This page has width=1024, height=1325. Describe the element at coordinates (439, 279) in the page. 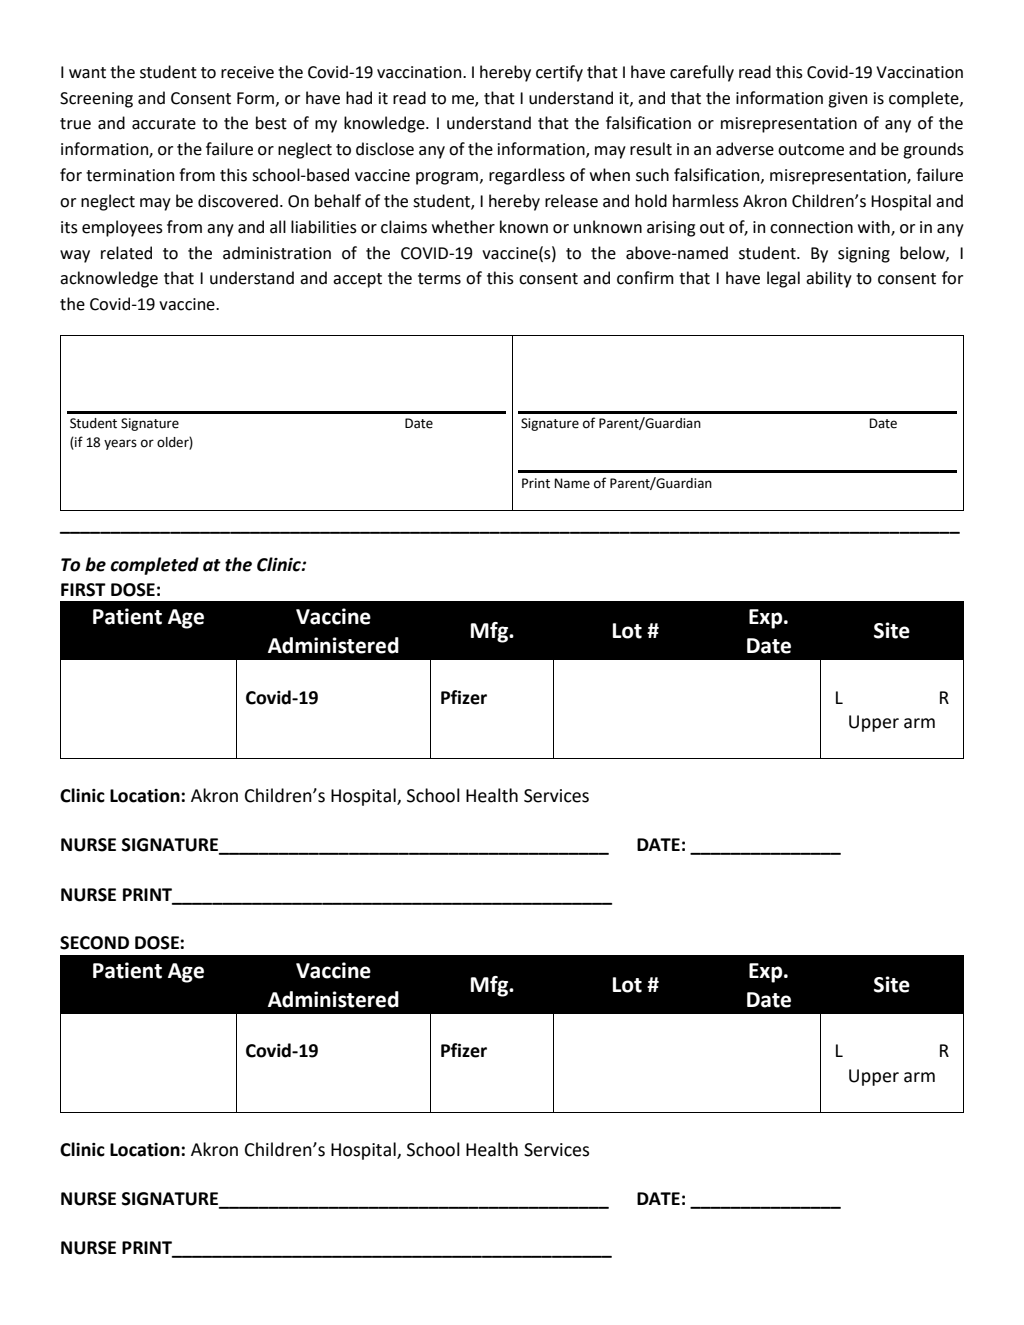

I see `terms` at that location.
